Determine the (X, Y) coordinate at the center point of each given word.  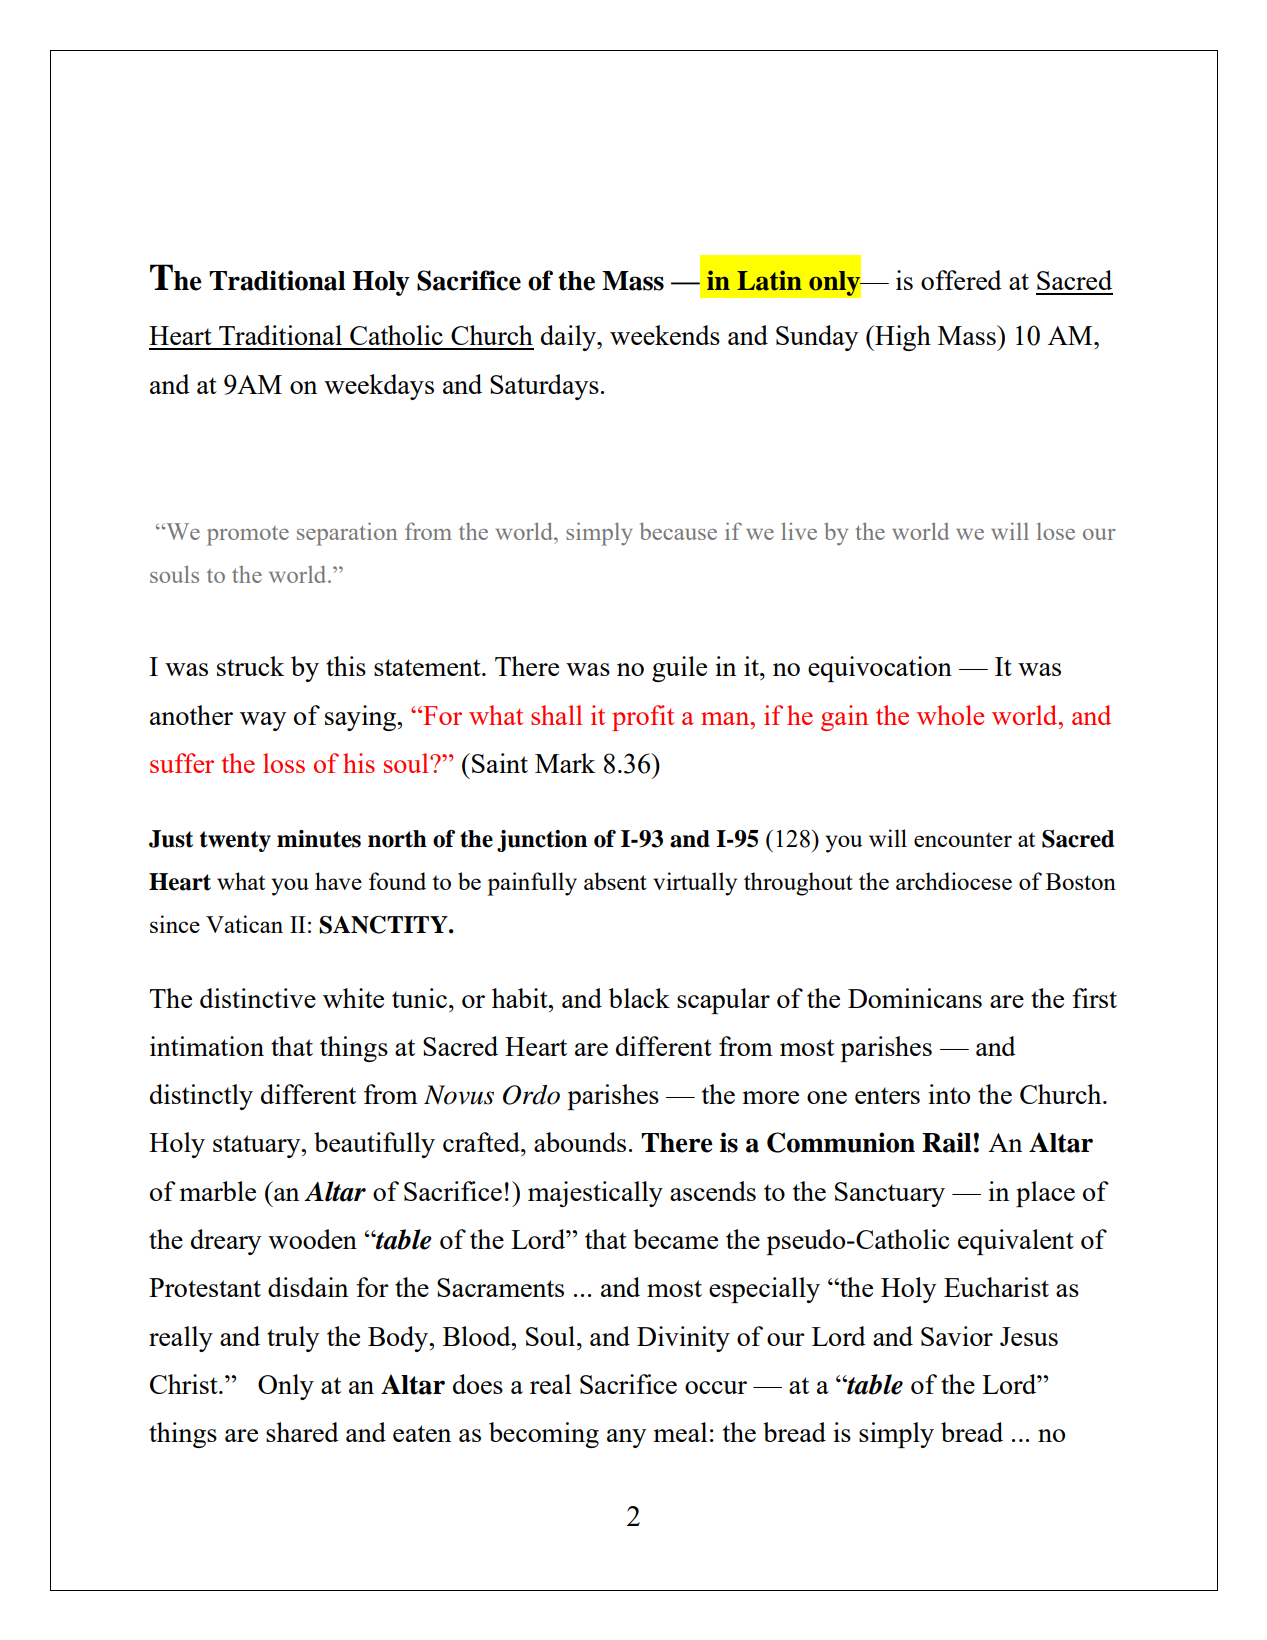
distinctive (258, 998)
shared (302, 1432)
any (626, 1438)
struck (250, 666)
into (949, 1094)
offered (961, 280)
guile (679, 669)
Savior (957, 1336)
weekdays (379, 387)
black (639, 998)
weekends (665, 335)
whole (950, 715)
